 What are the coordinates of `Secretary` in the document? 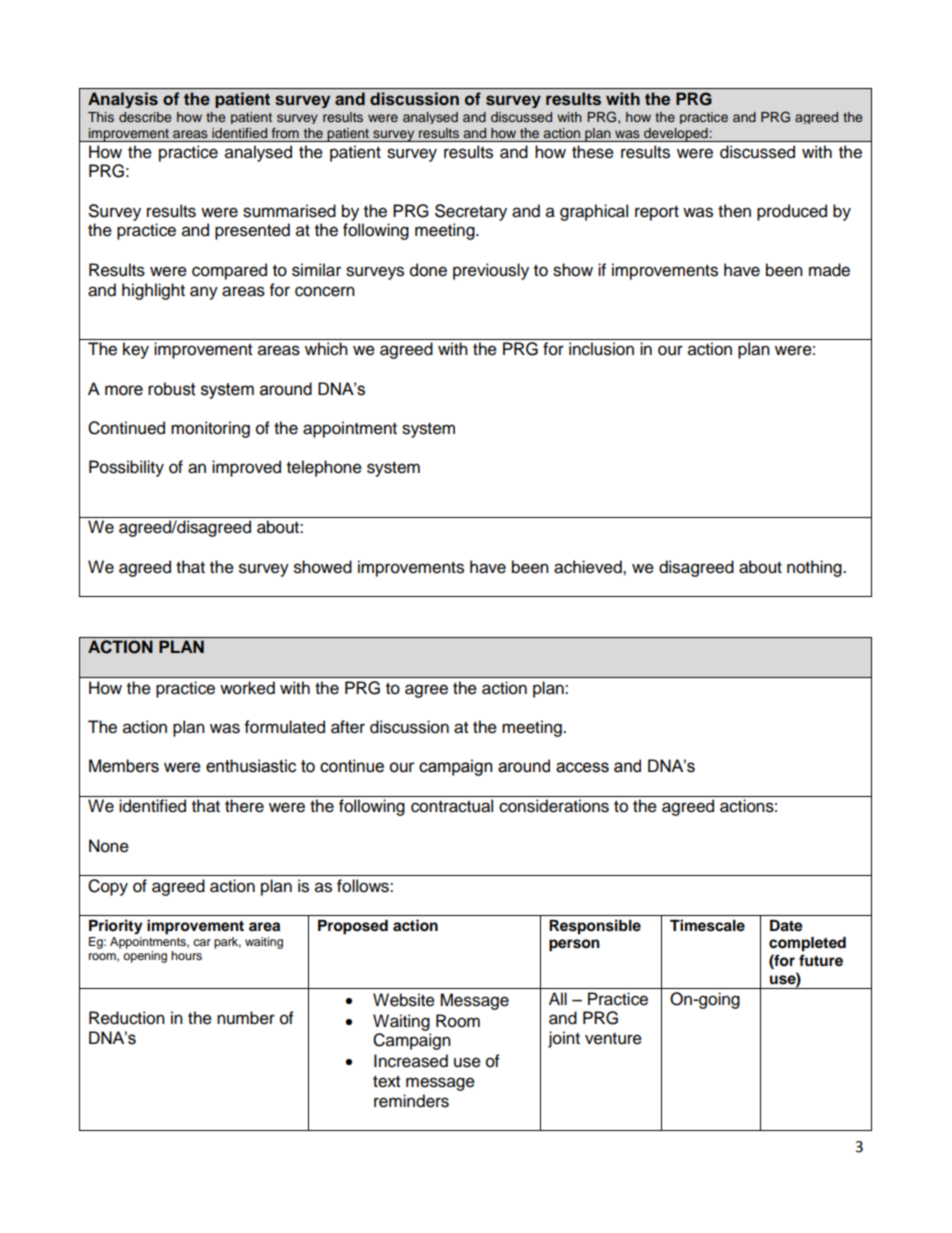 It's located at (471, 212).
